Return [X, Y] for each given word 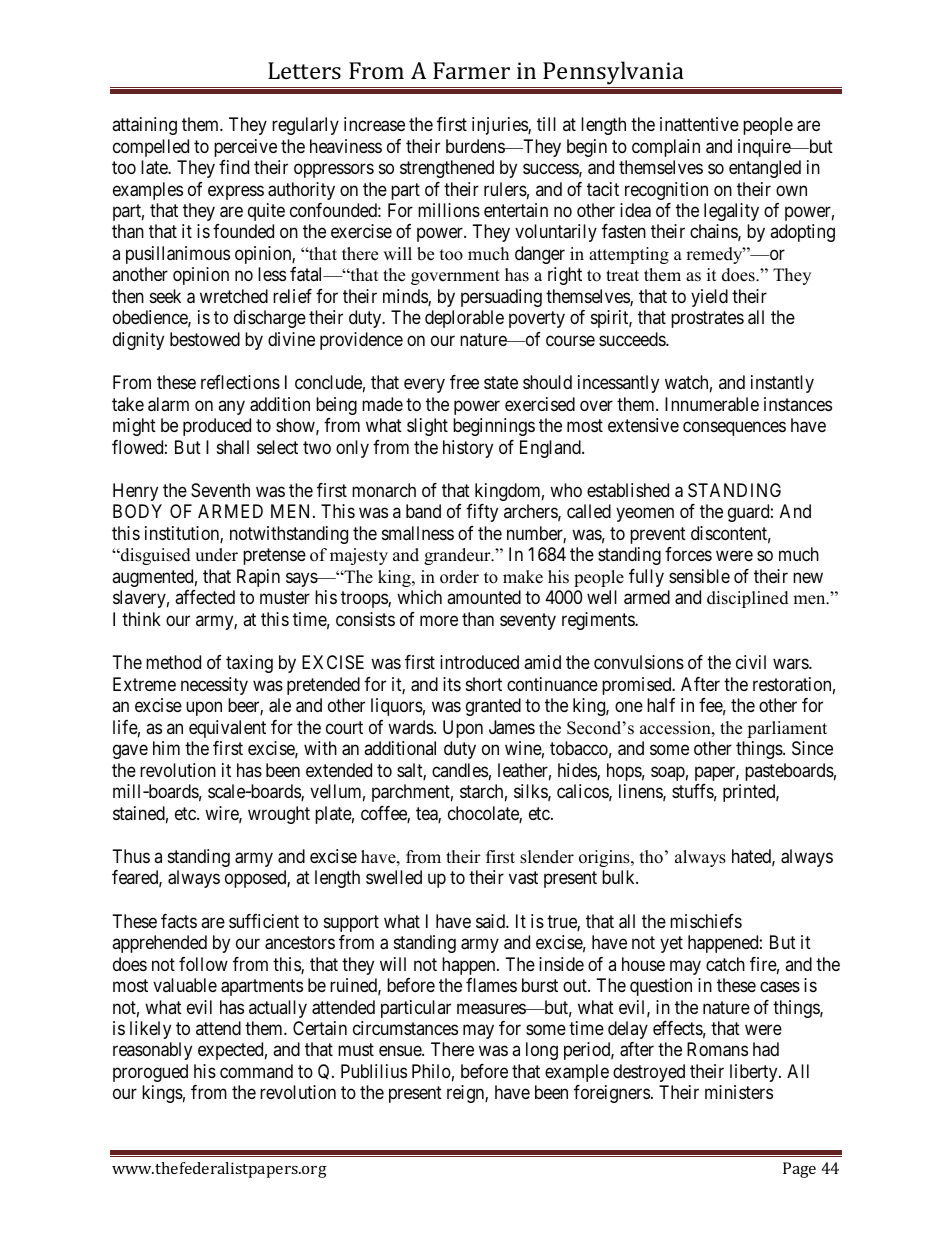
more [439, 620]
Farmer [471, 70]
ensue [401, 1051]
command [256, 1071]
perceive [245, 148]
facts [179, 921]
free [464, 382]
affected [205, 597]
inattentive [699, 124]
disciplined [748, 599]
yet [671, 944]
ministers [739, 1092]
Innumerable [712, 404]
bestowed [205, 339]
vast [523, 878]
